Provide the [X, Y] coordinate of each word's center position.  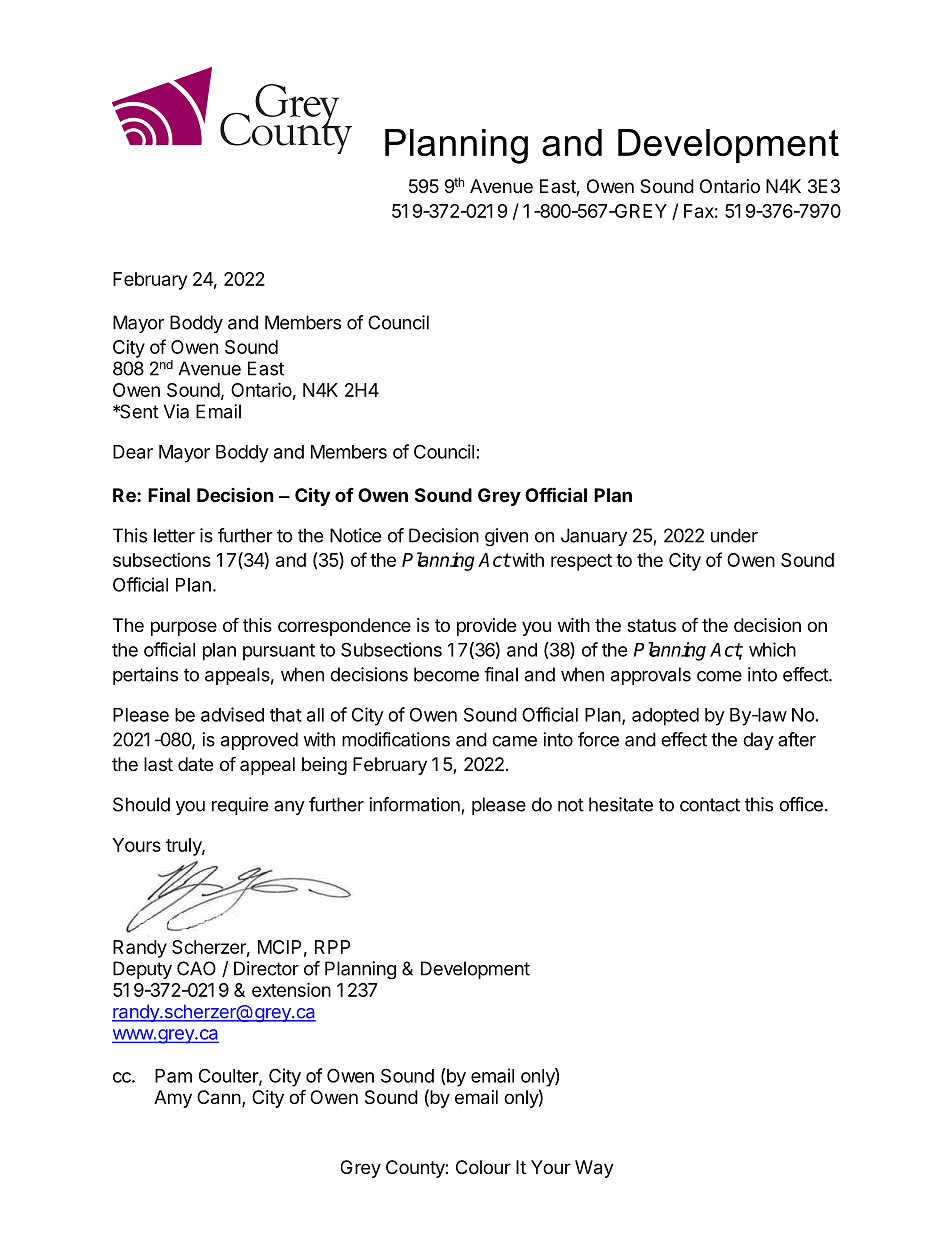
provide [486, 627]
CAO [196, 968]
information [414, 804]
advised [232, 714]
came [514, 741]
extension [291, 989]
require [240, 806]
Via [176, 411]
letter [174, 535]
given [506, 537]
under [734, 535]
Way [594, 1169]
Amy [173, 1099]
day [758, 741]
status [651, 626]
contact [710, 805]
